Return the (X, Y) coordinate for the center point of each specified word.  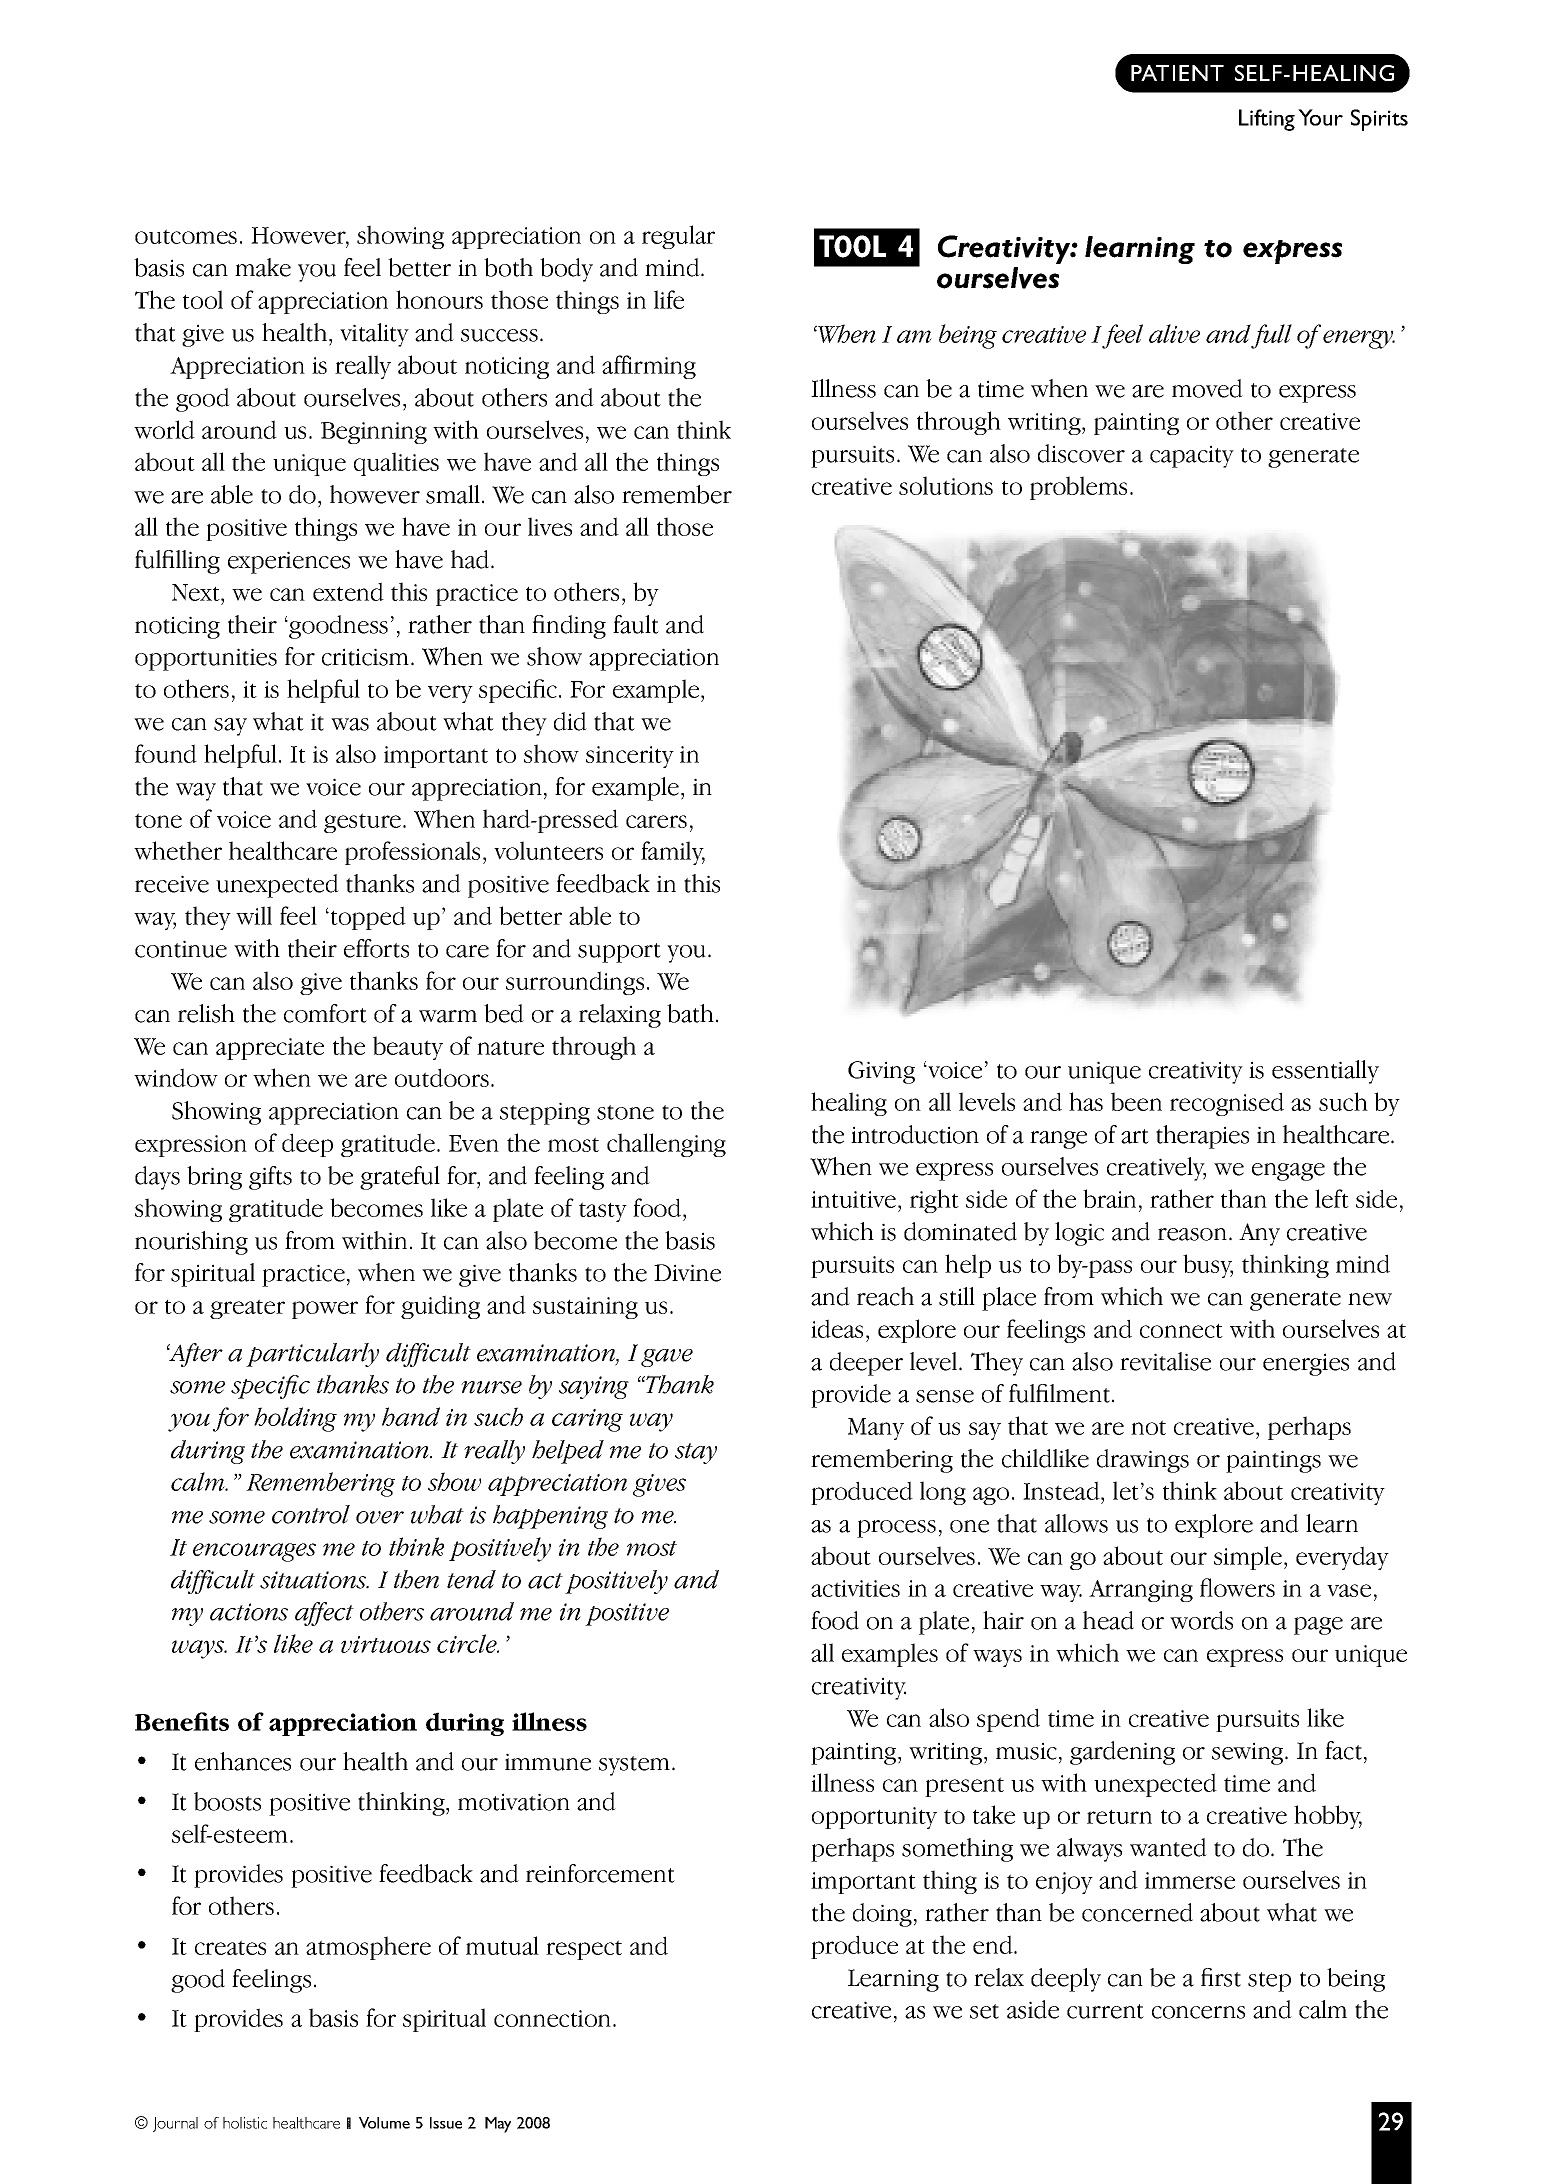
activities (855, 1588)
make (263, 267)
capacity (1192, 456)
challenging (666, 1145)
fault (636, 624)
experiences (289, 562)
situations (314, 1580)
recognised (1227, 1104)
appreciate (270, 1049)
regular (678, 237)
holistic (245, 2123)
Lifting (1267, 120)
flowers (1237, 1587)
